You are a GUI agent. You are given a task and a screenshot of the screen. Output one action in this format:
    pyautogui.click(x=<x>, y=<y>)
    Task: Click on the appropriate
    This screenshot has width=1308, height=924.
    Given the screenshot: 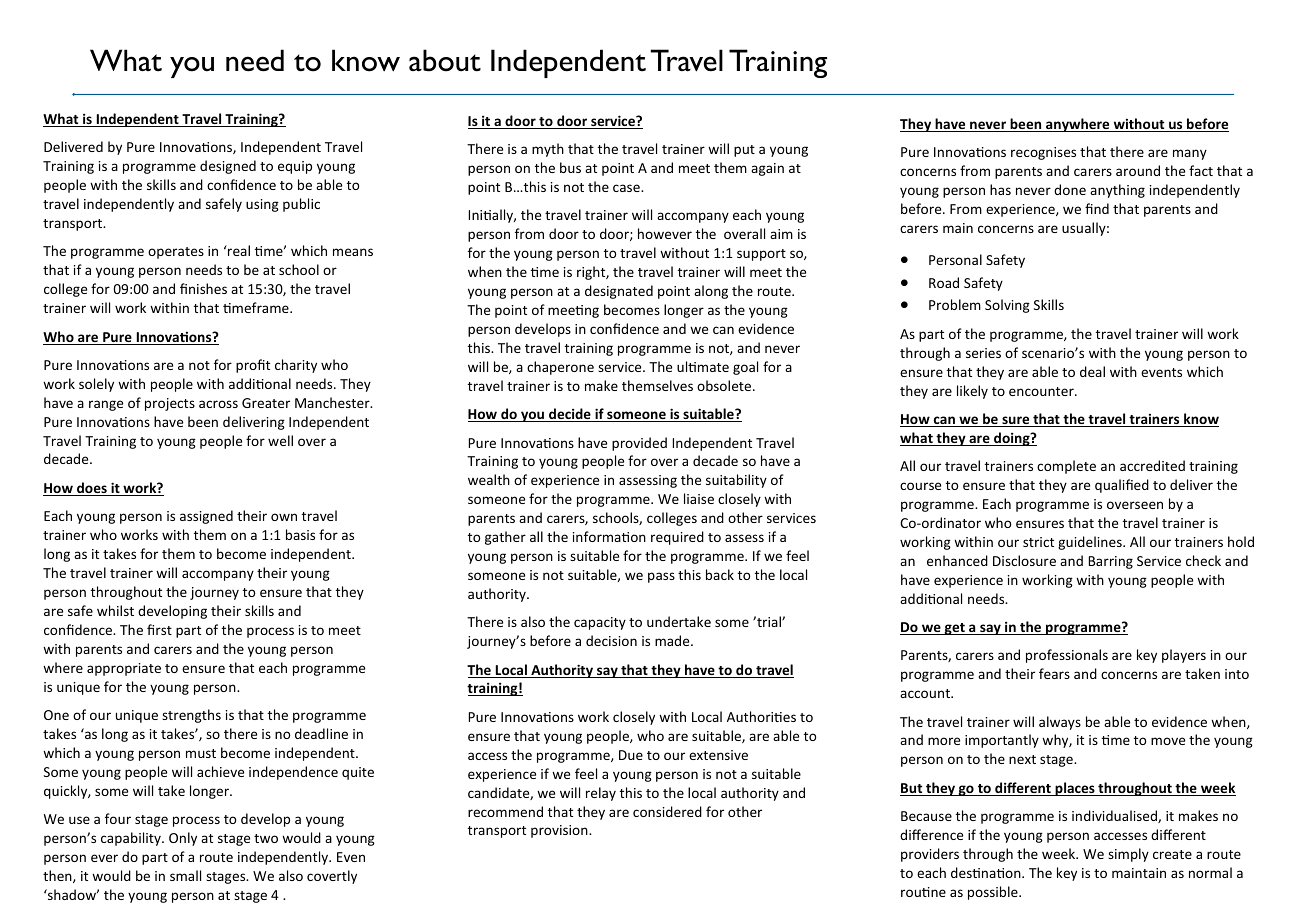 What is the action you would take?
    pyautogui.click(x=124, y=669)
